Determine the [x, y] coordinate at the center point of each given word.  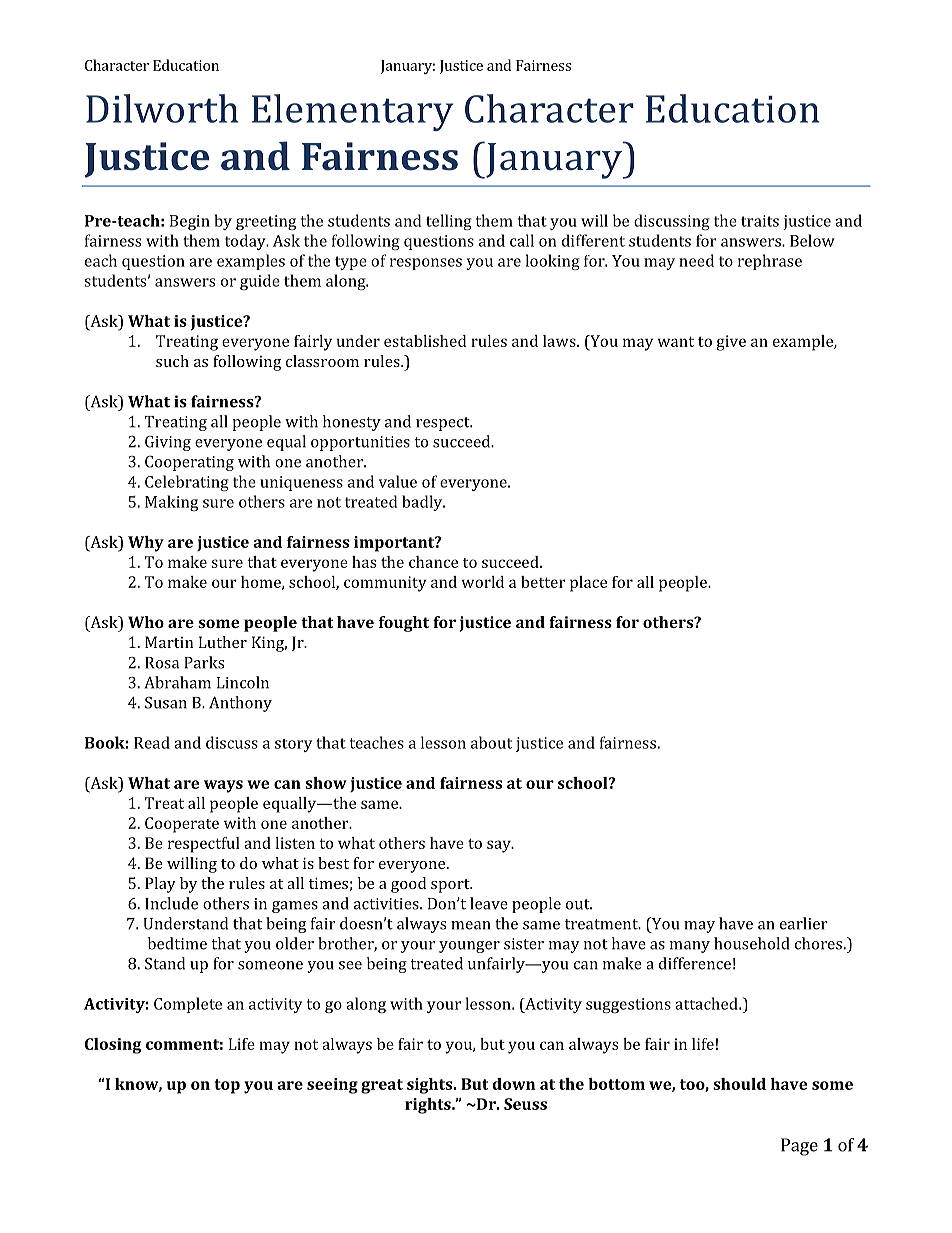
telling [449, 222]
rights [429, 1106]
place [588, 584]
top [227, 1086]
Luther [223, 642]
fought [404, 624]
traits [760, 221]
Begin [190, 222]
